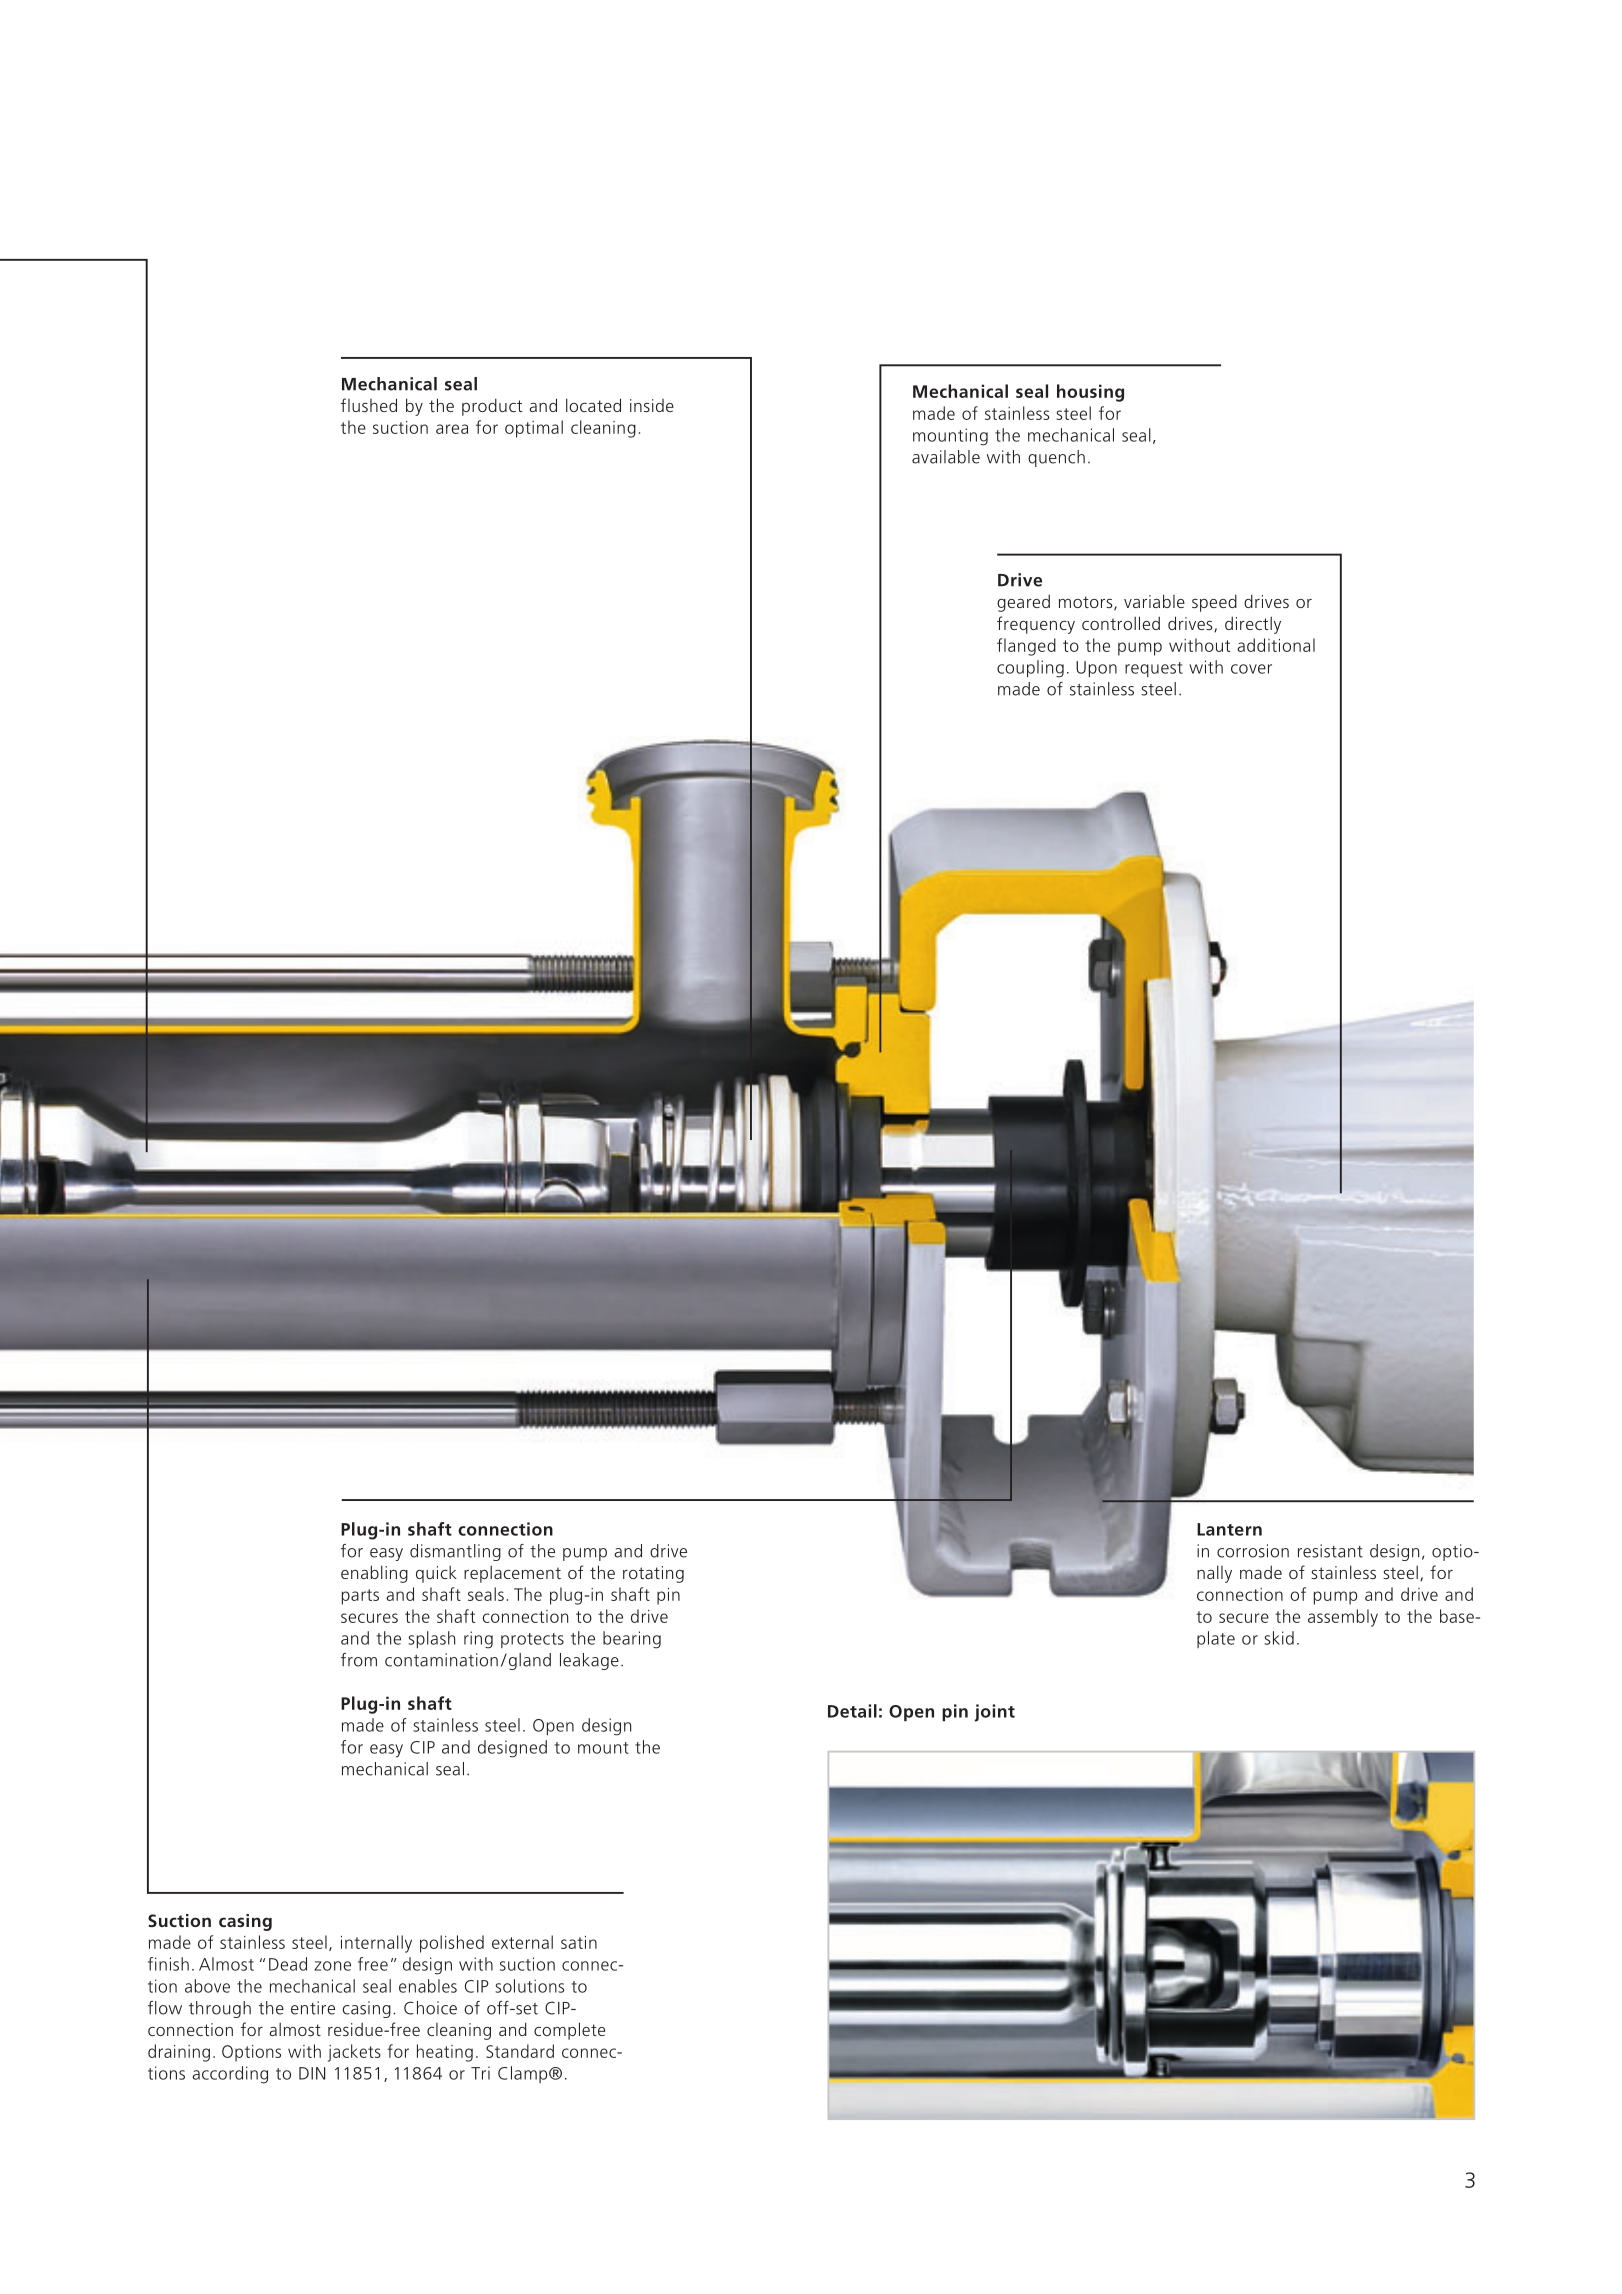  What do you see at coordinates (653, 1574) in the document?
I see `rotating` at bounding box center [653, 1574].
